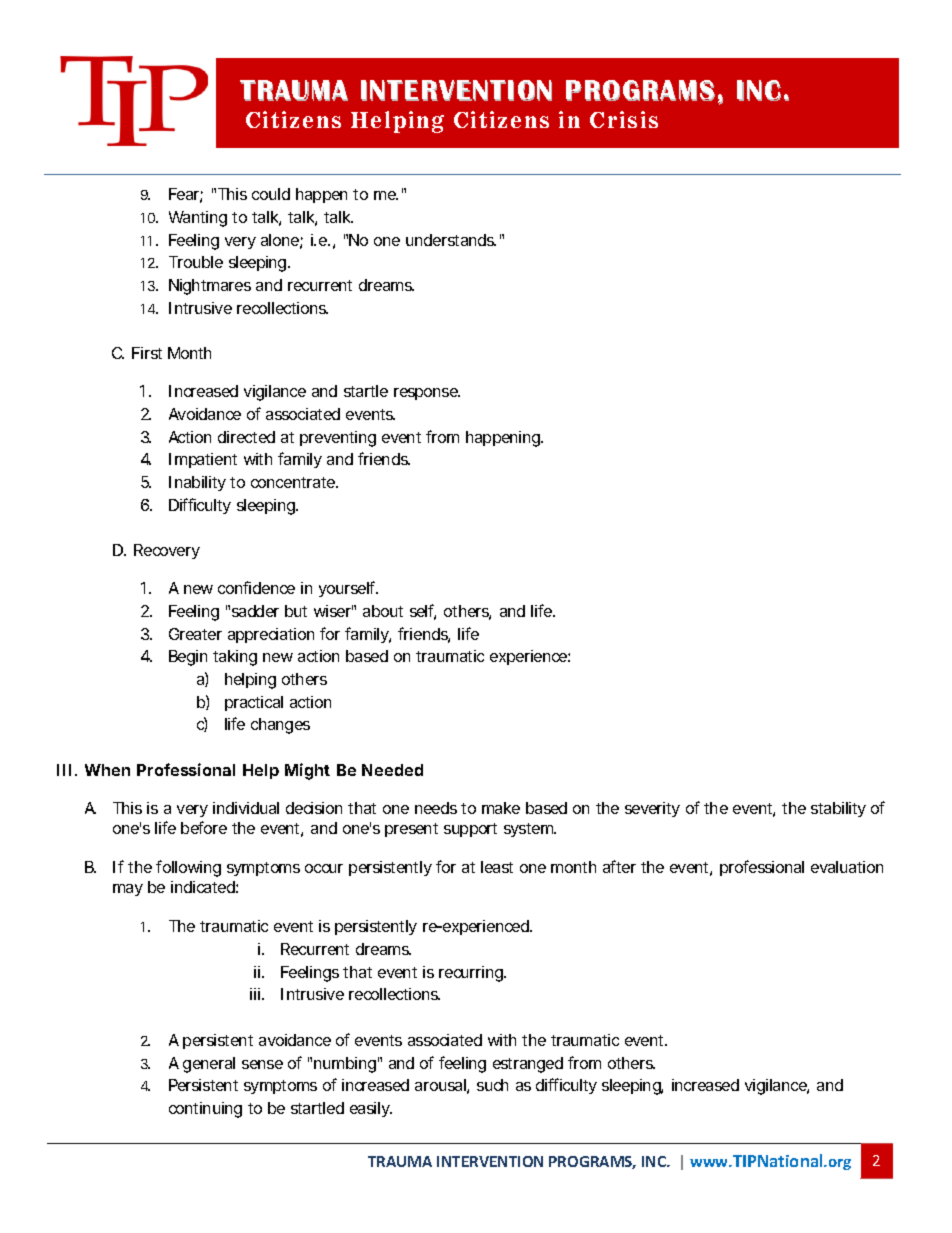 The image size is (952, 1233). What do you see at coordinates (528, 1065) in the screenshot?
I see `estranged` at bounding box center [528, 1065].
